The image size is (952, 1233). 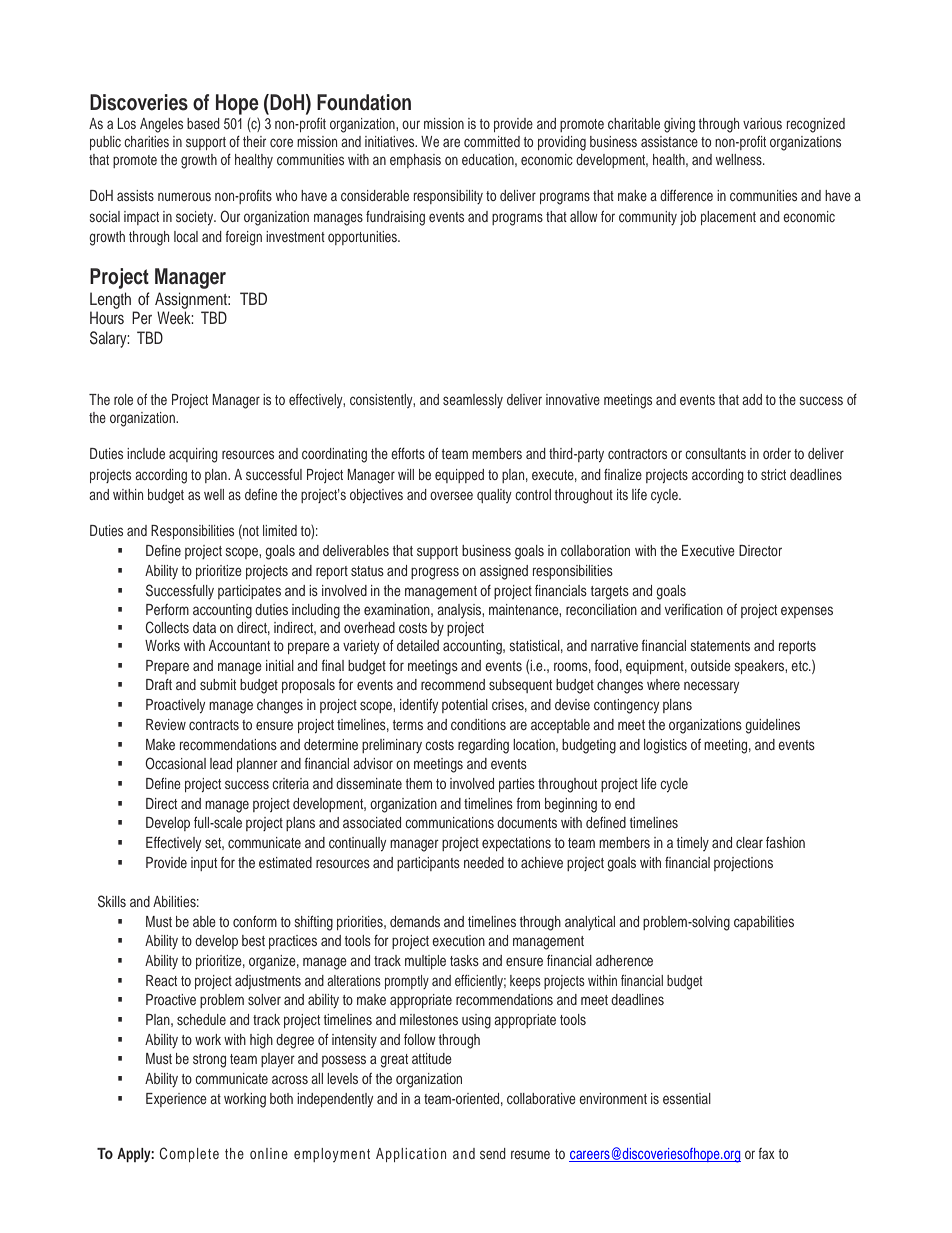 I want to click on committed, so click(x=492, y=141).
